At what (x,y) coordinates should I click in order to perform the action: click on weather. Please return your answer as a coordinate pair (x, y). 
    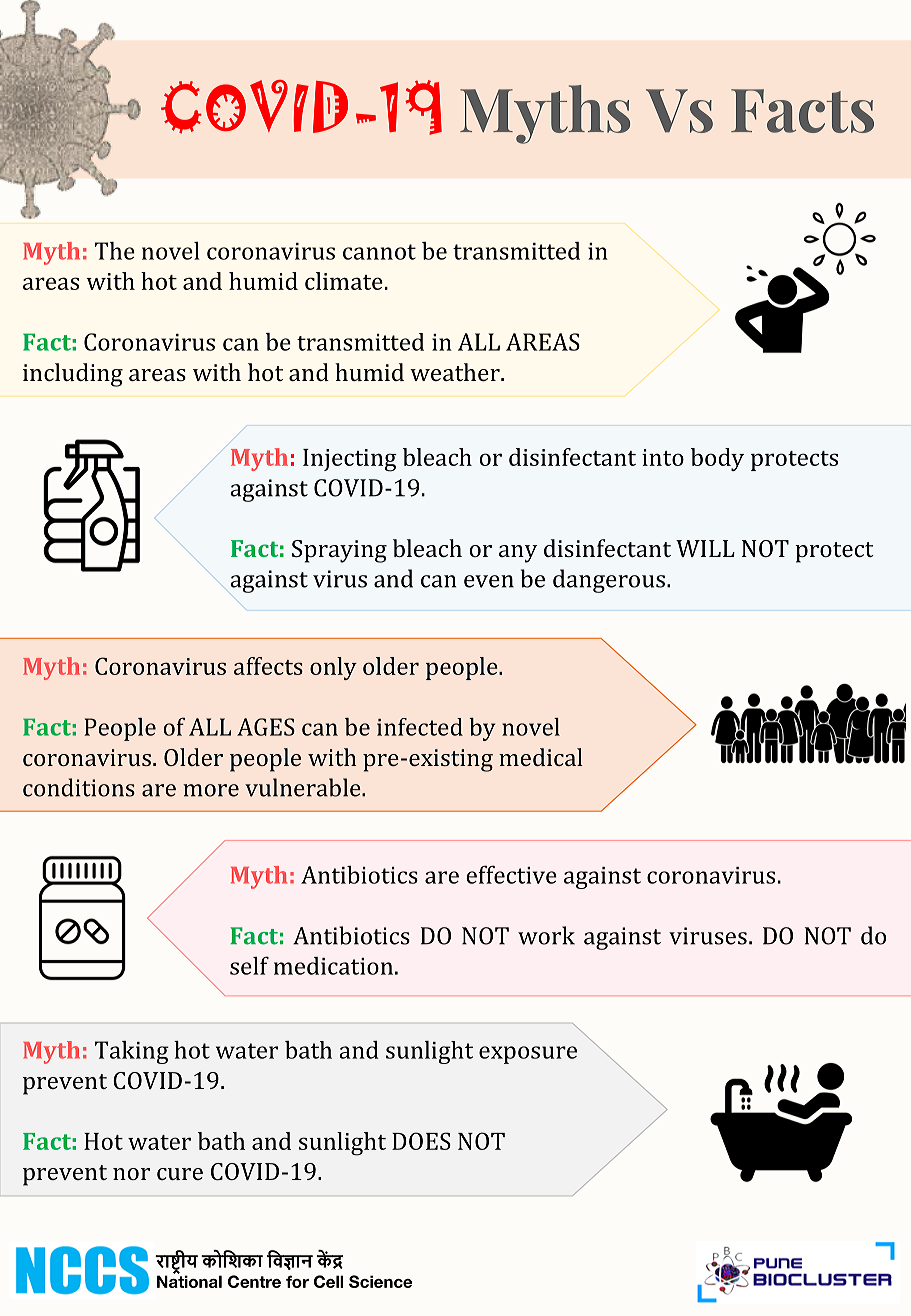
    Looking at the image, I should click on (456, 372).
